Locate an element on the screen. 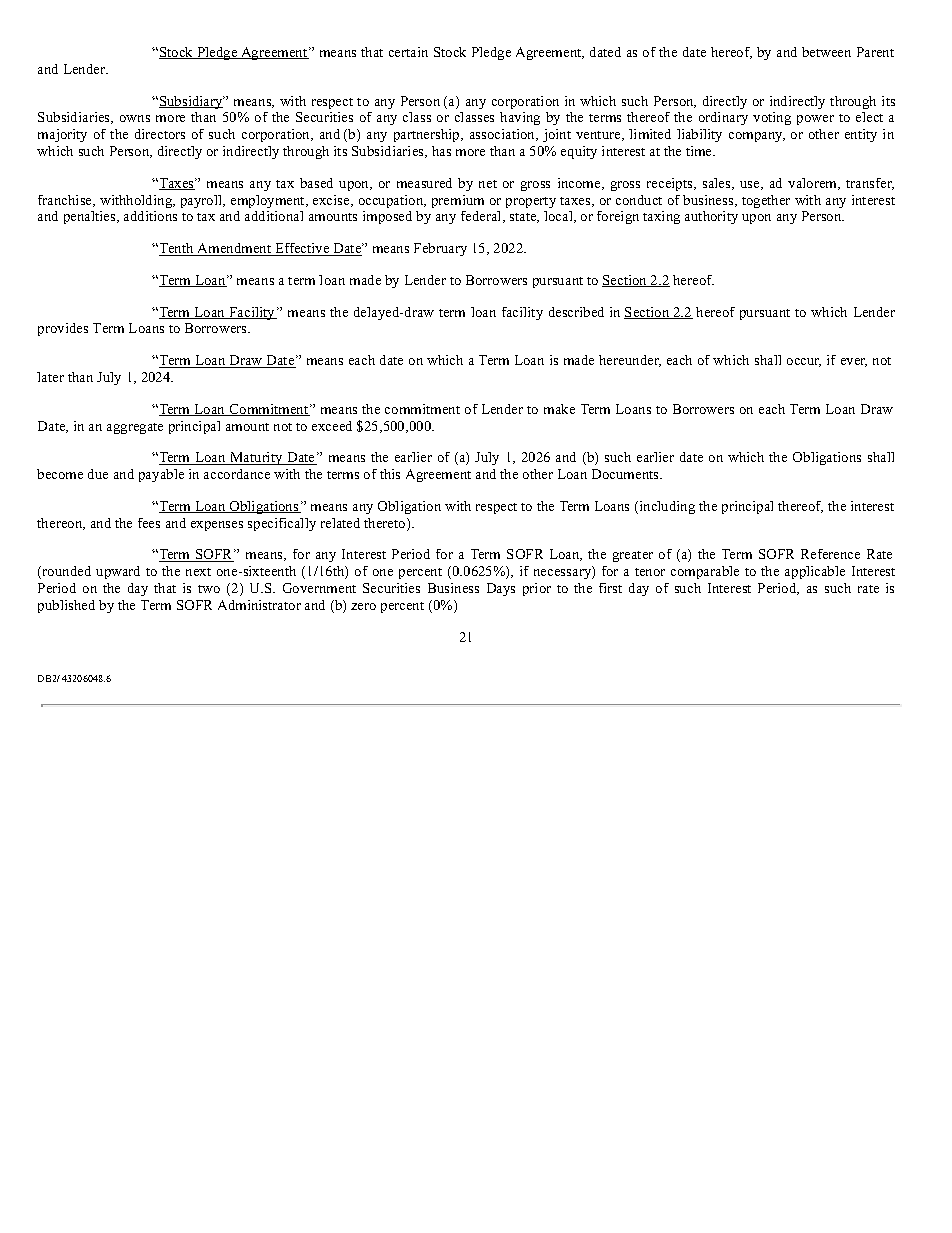 The width and height of the screenshot is (952, 1233). certain is located at coordinates (408, 52).
